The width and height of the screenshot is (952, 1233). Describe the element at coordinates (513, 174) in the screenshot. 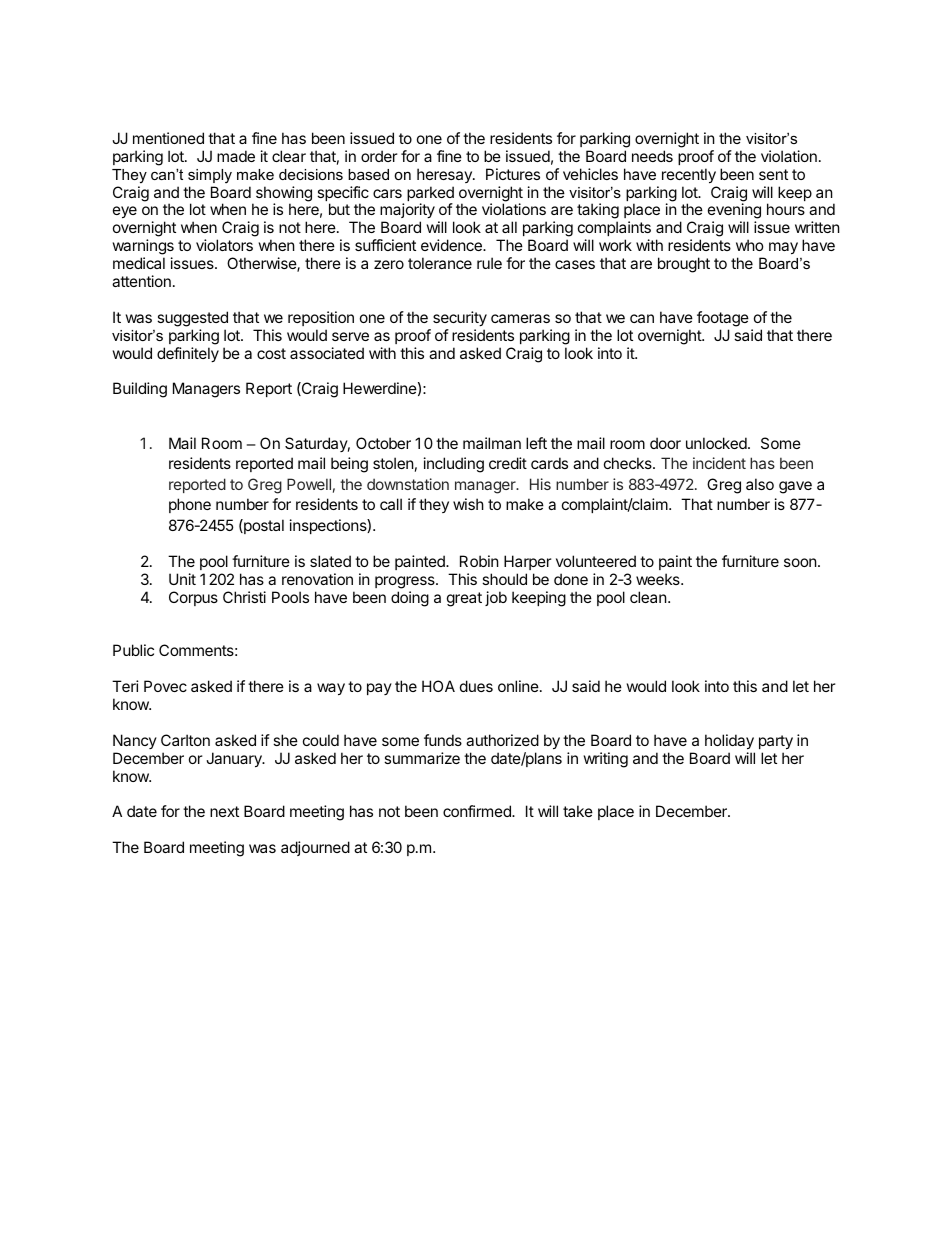

I see `Pictures` at that location.
